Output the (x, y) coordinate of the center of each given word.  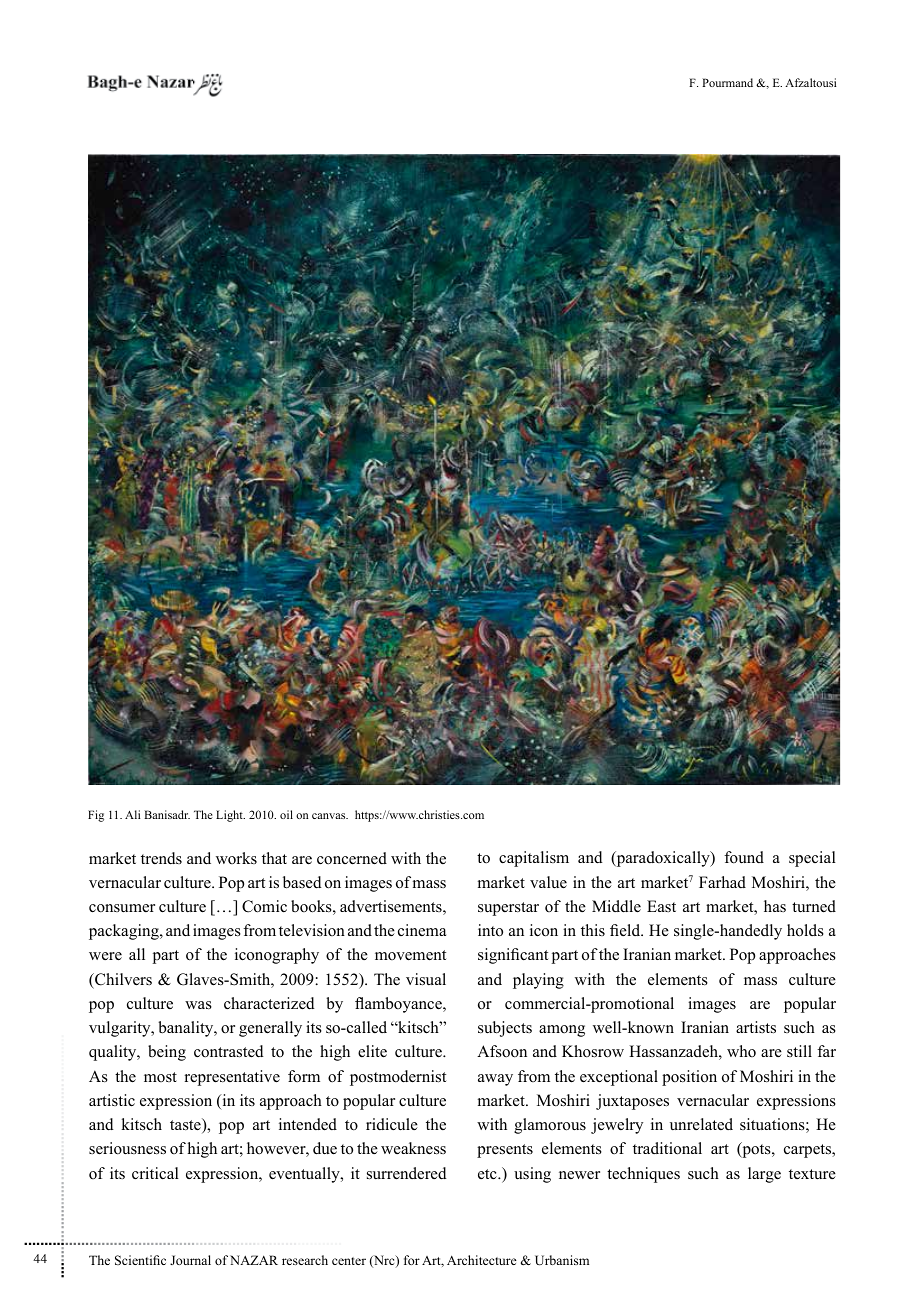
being (167, 1053)
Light (230, 816)
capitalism (534, 859)
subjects (505, 1029)
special (812, 859)
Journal (190, 1260)
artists (756, 1027)
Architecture (482, 1260)
